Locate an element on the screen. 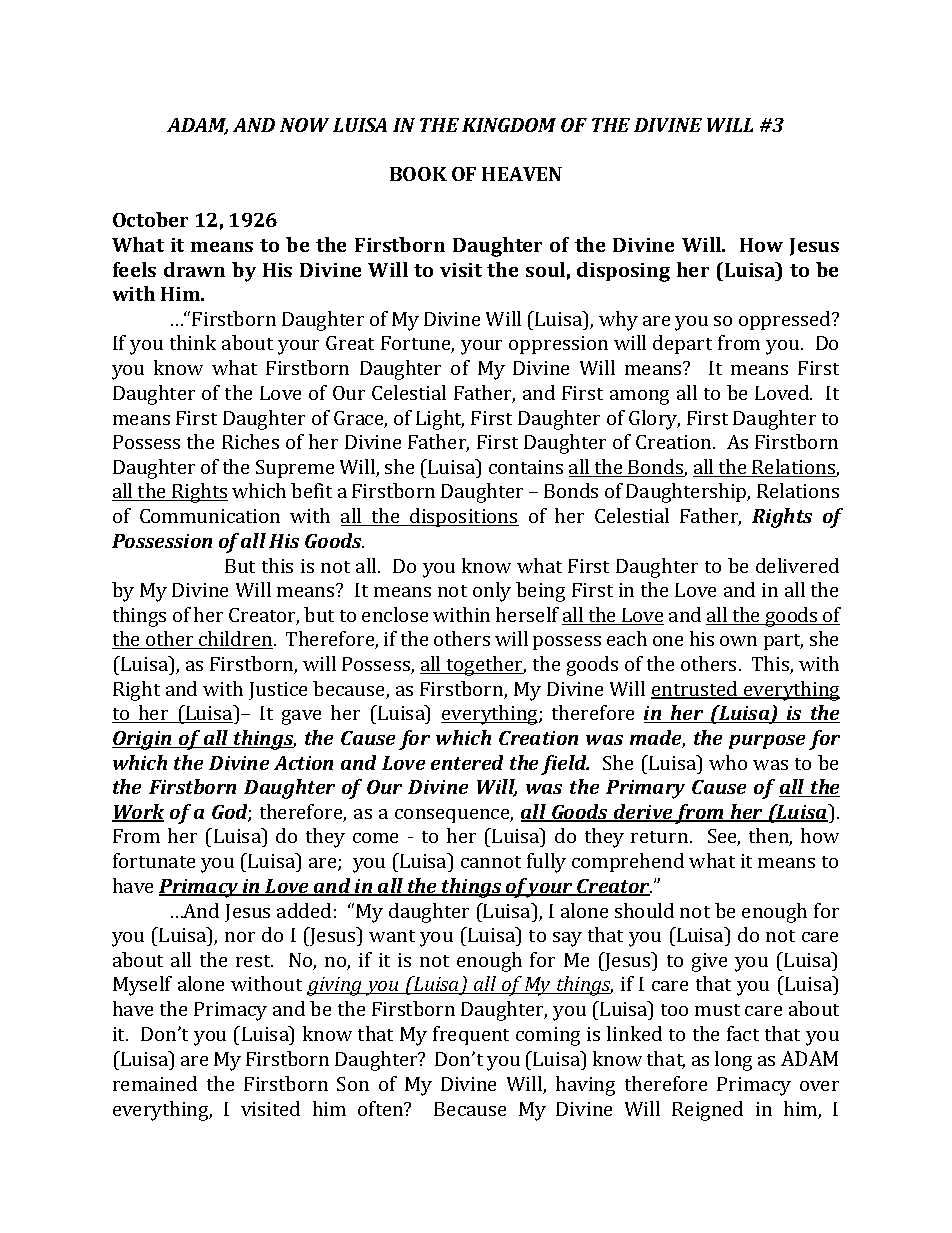  disposing is located at coordinates (623, 272).
